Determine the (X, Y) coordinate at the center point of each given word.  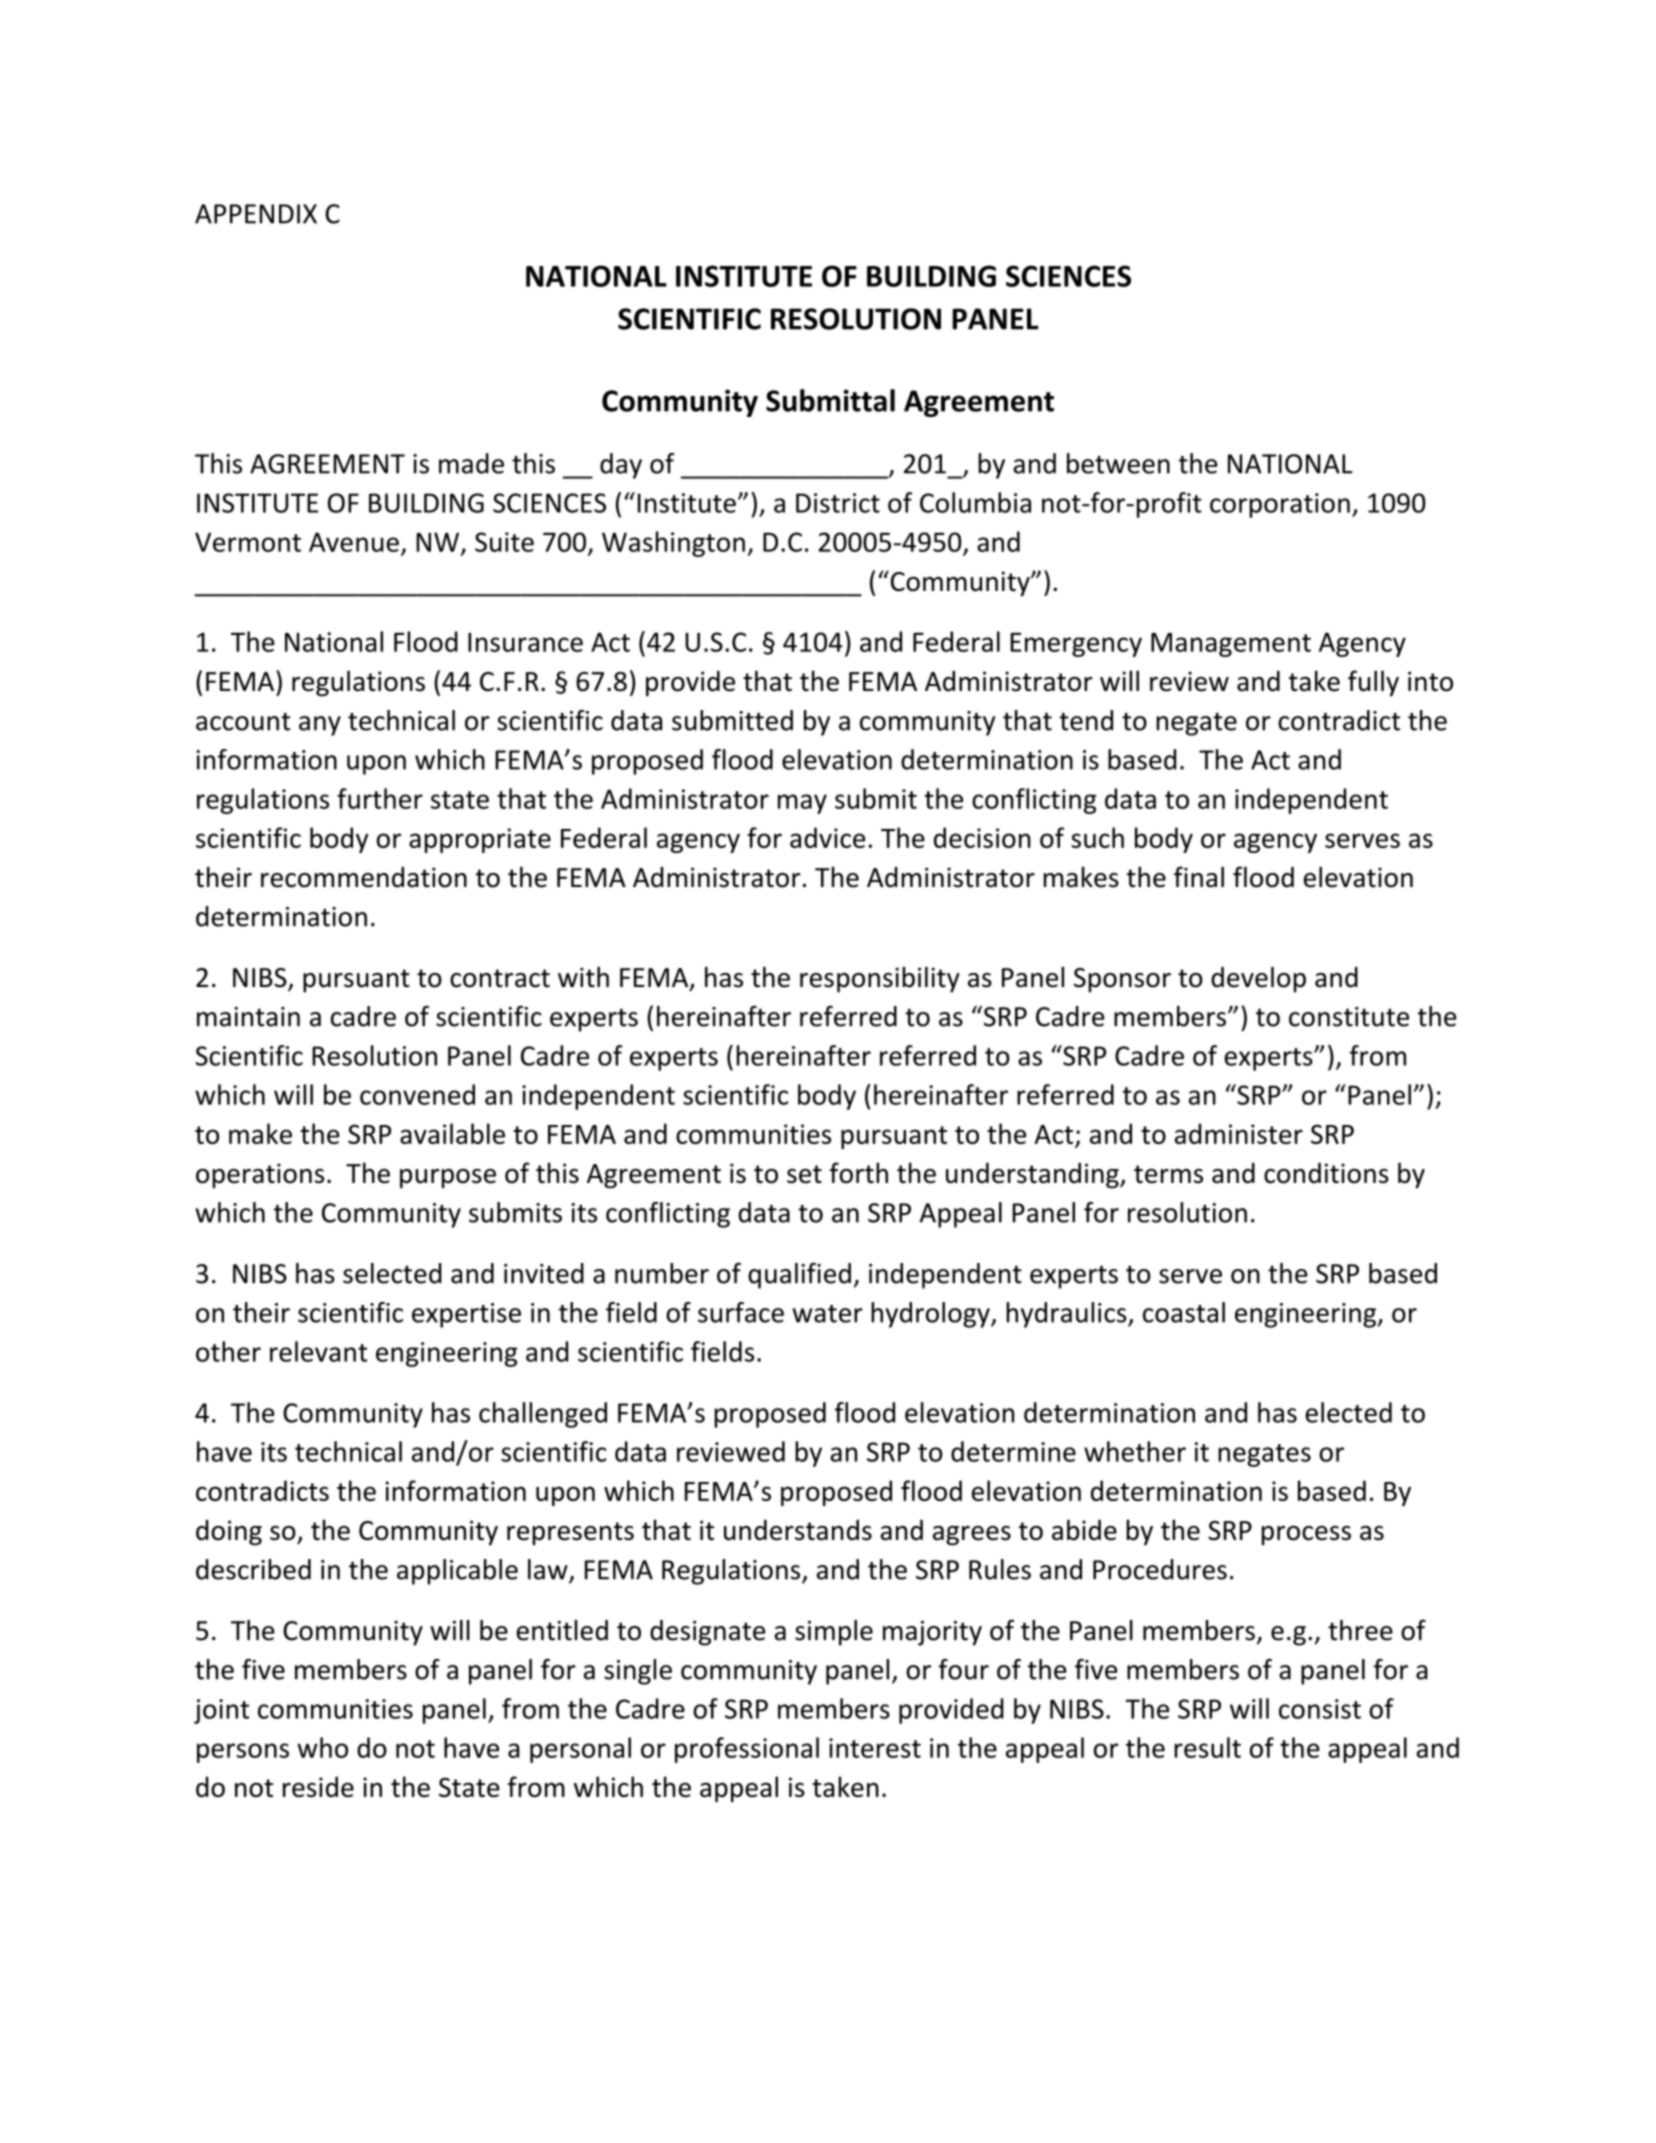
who (322, 1747)
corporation (1280, 505)
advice (827, 837)
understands (798, 1530)
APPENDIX (256, 214)
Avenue (354, 542)
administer (1239, 1133)
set (804, 1174)
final (1199, 877)
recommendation (364, 877)
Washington (673, 544)
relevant (318, 1351)
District (838, 503)
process (1306, 1535)
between (1118, 463)
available (452, 1133)
